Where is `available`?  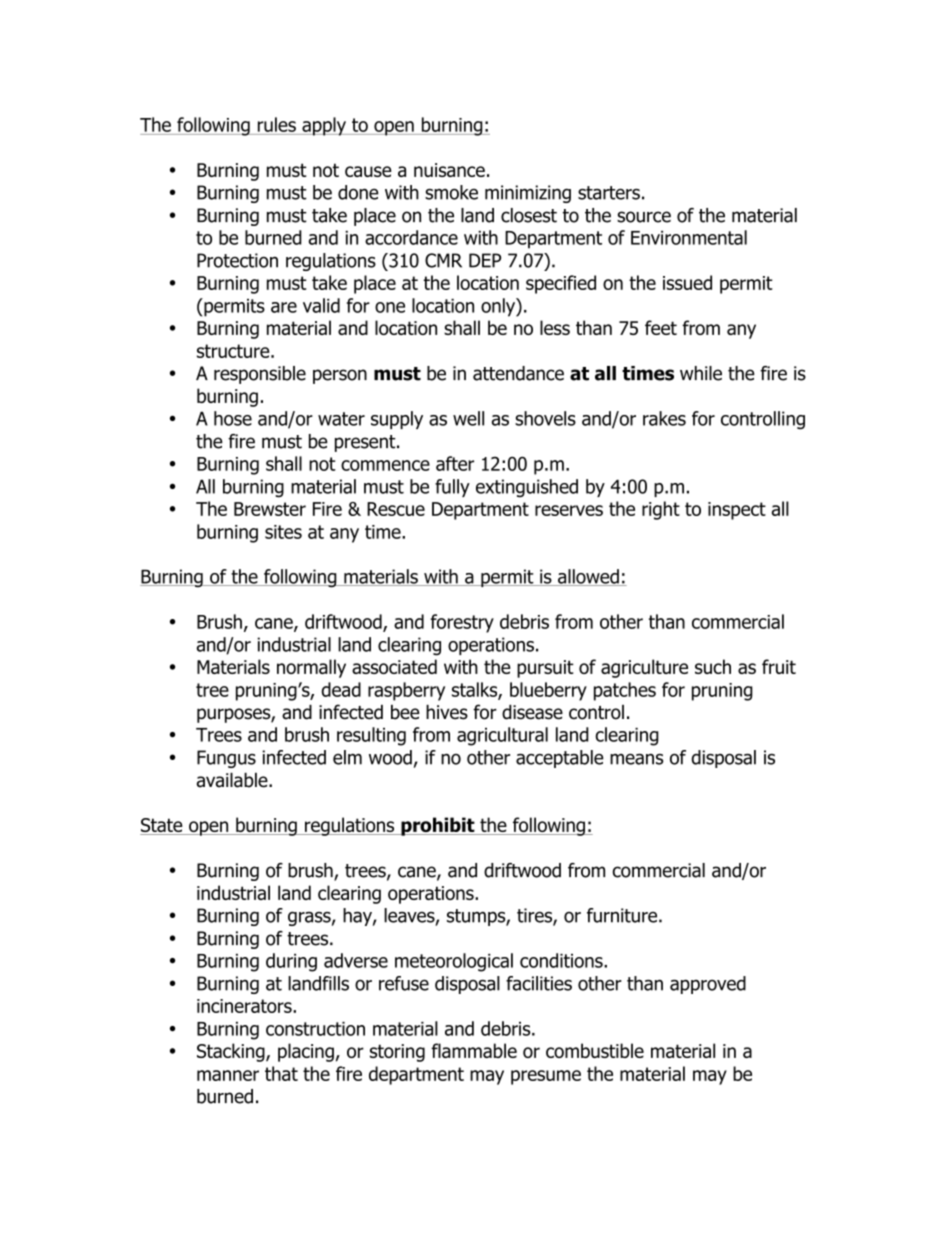
available is located at coordinates (233, 780).
